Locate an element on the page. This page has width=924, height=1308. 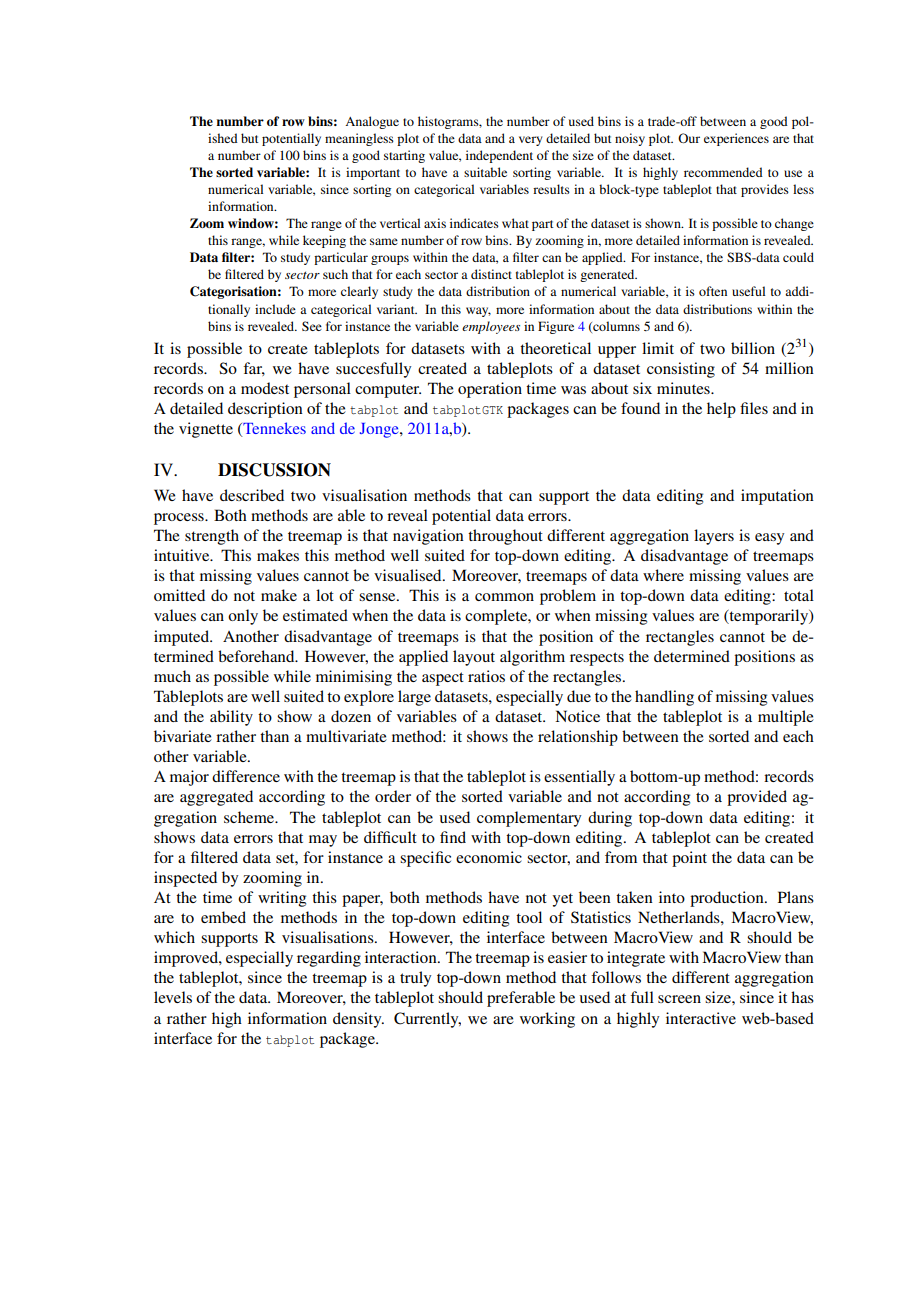
far is located at coordinates (254, 369).
